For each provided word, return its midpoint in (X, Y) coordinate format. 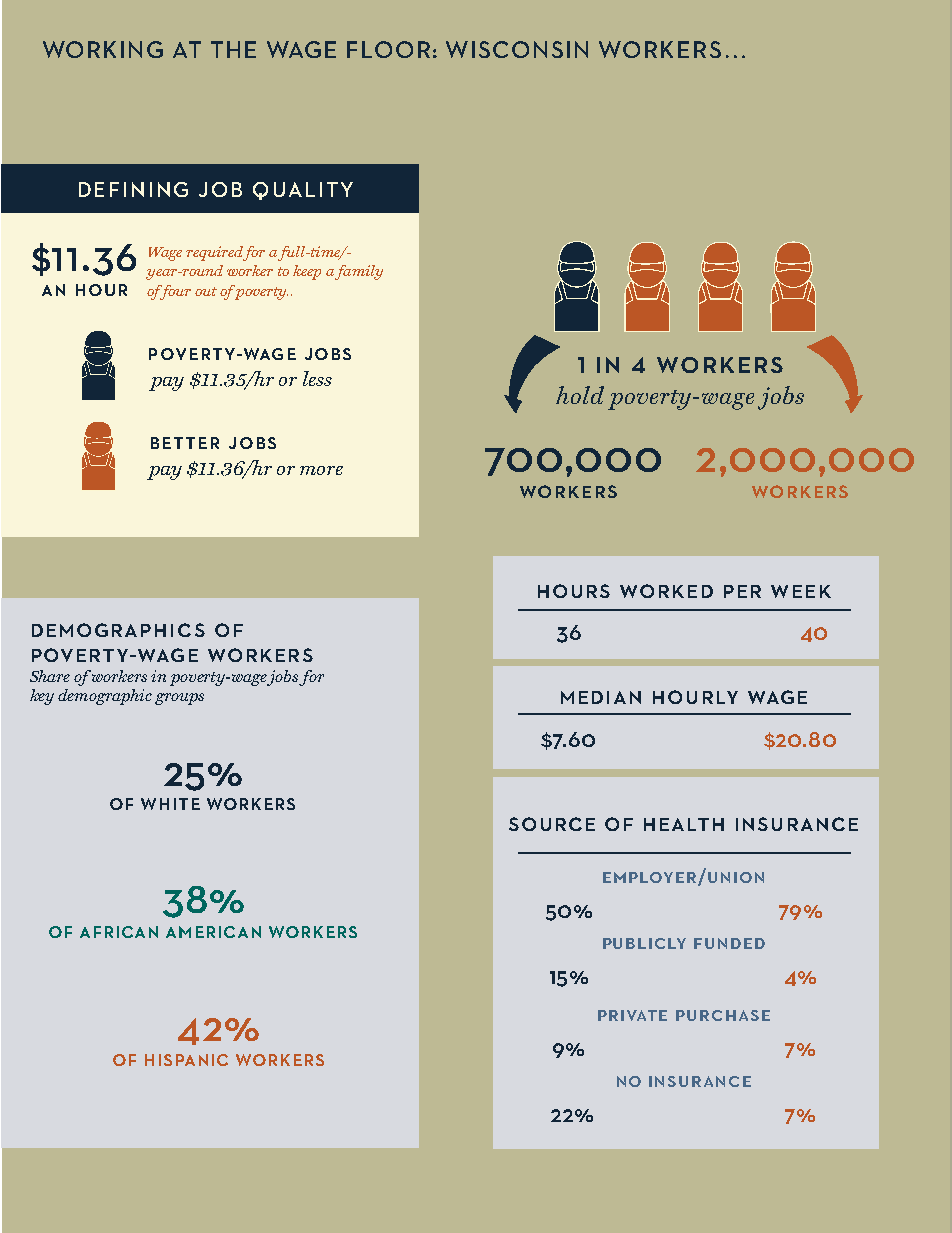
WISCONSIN (517, 49)
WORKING (103, 49)
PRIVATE (632, 1015)
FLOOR (388, 49)
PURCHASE (723, 1015)
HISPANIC (186, 1060)
